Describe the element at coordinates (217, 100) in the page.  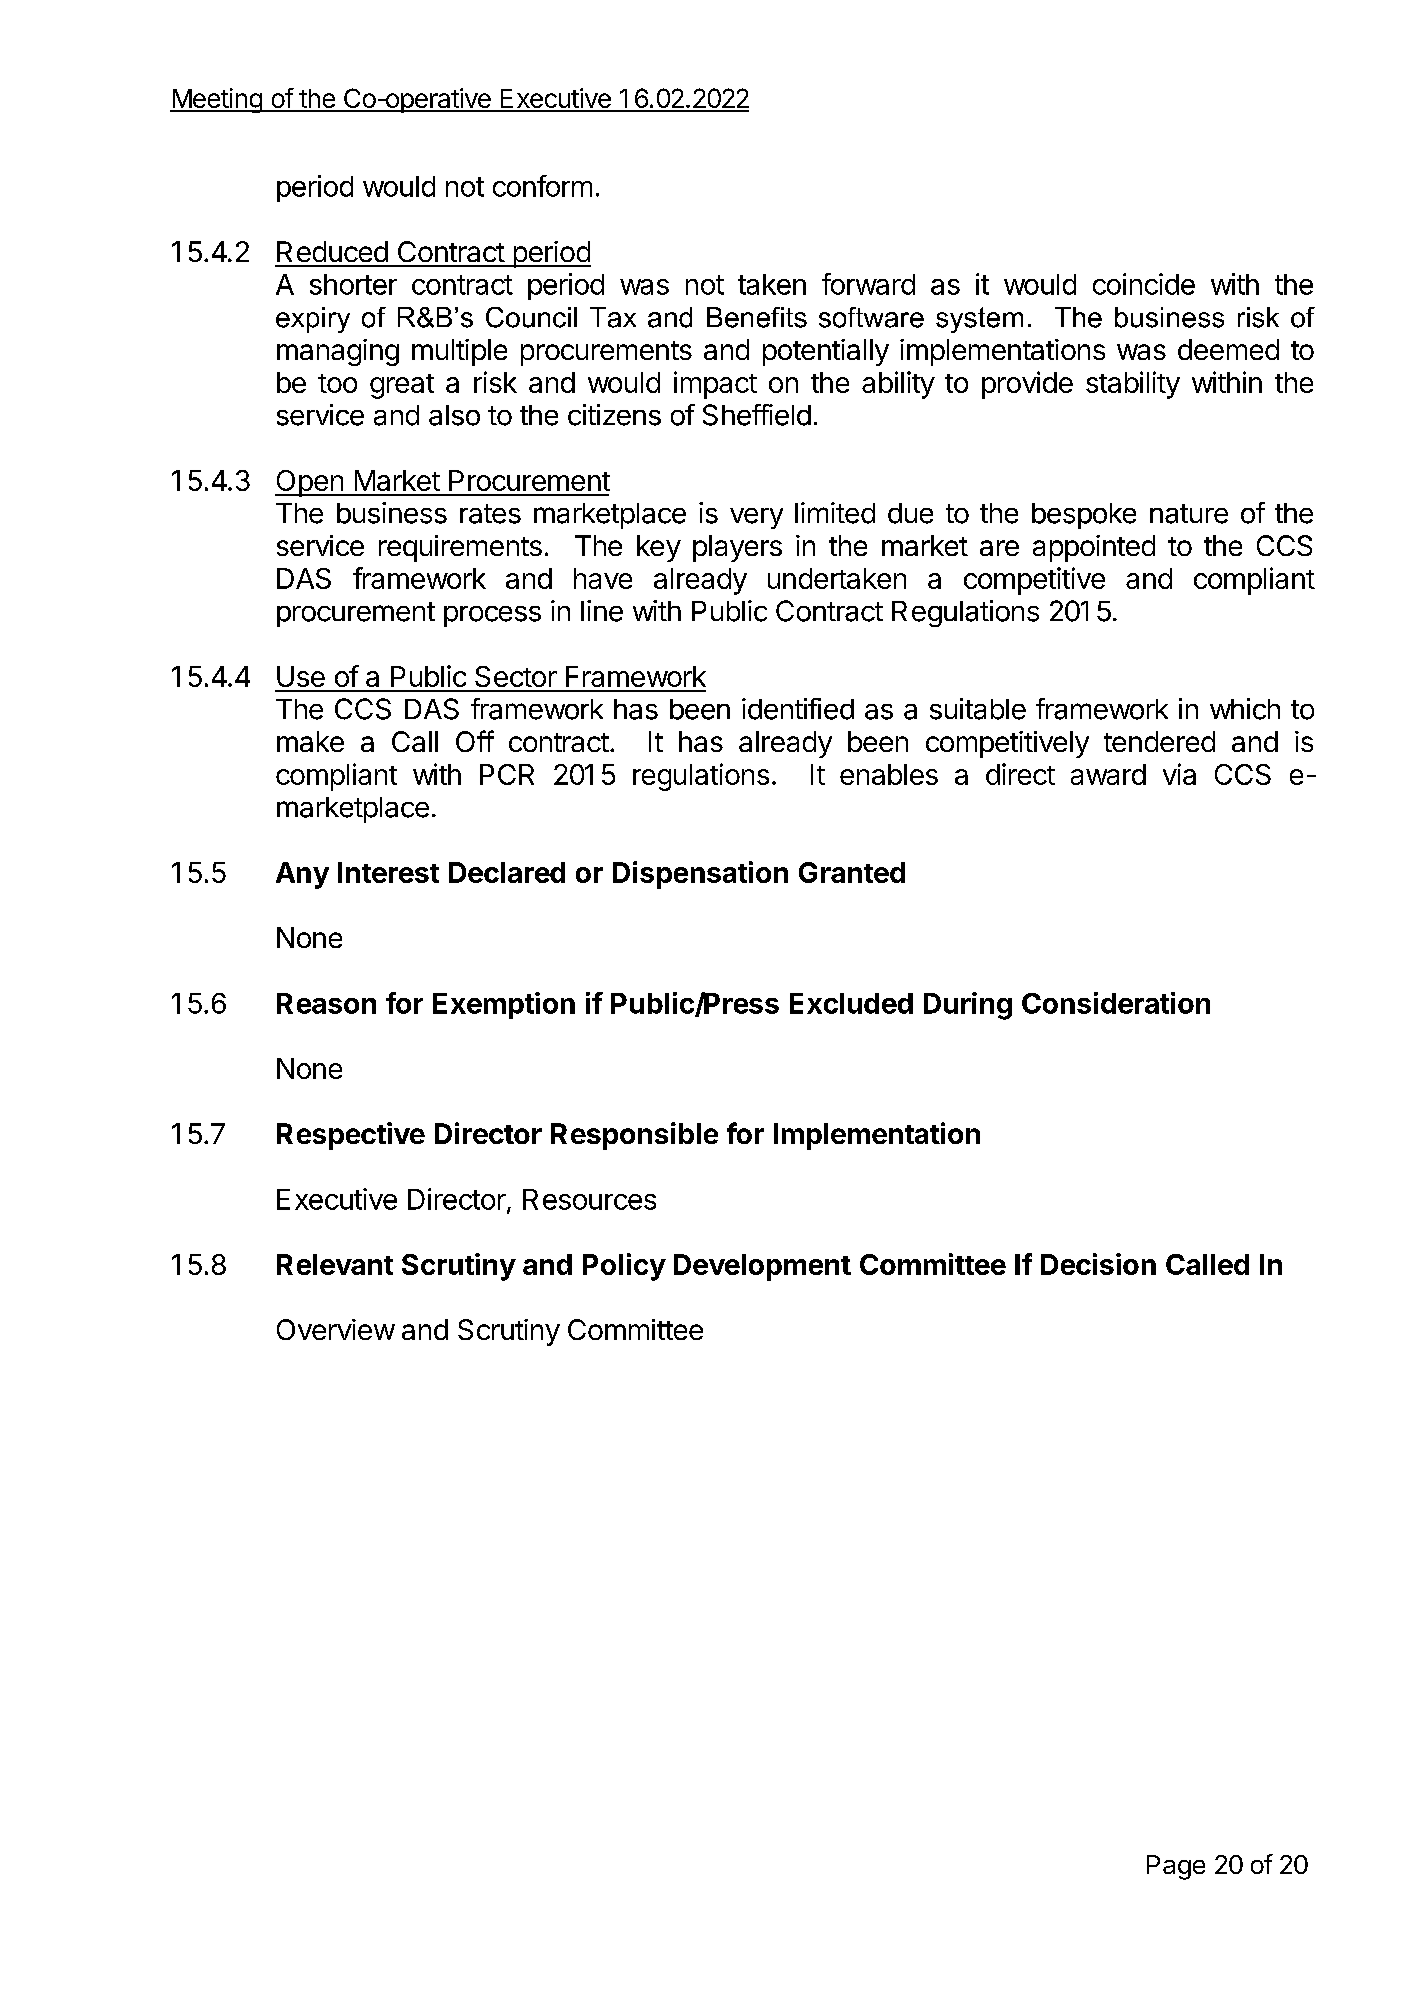
I see `Meeting` at that location.
